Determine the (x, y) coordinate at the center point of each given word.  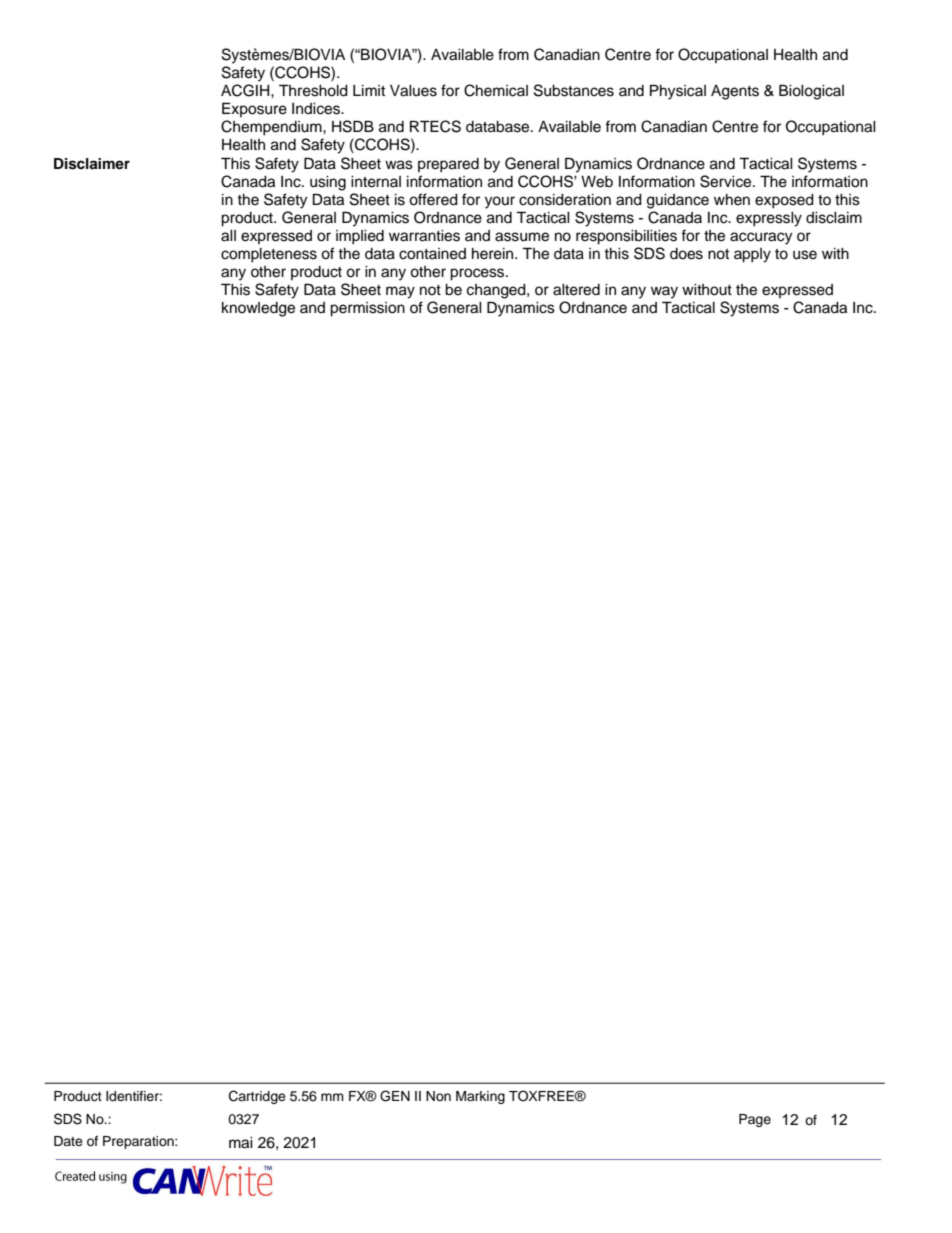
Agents (735, 92)
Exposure (254, 109)
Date (68, 1141)
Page (755, 1120)
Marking (480, 1097)
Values (413, 91)
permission (367, 309)
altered (576, 290)
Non (438, 1096)
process (478, 274)
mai (241, 1143)
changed (497, 291)
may (400, 292)
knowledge (258, 309)
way (664, 292)
